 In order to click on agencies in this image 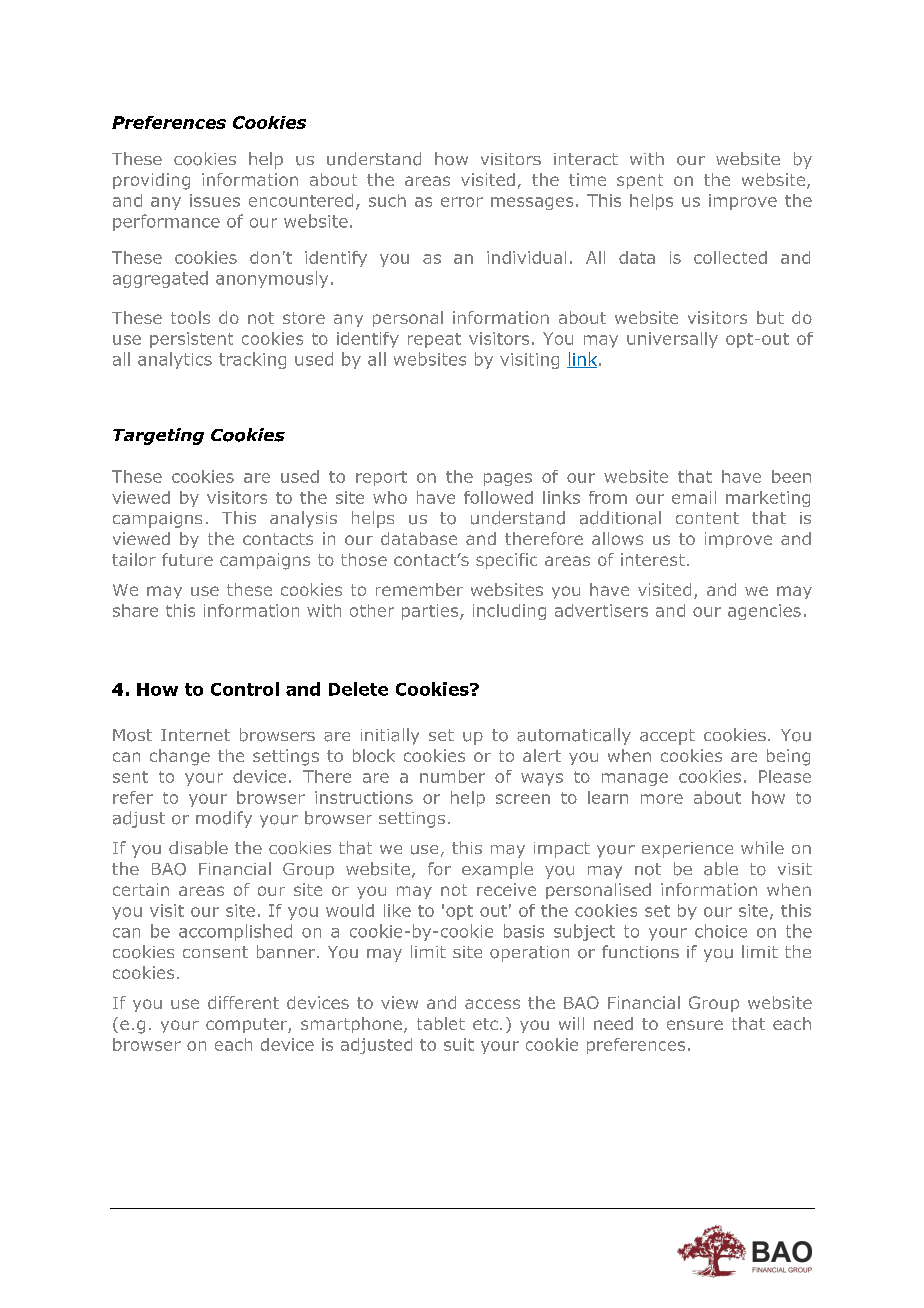, I will do `click(764, 612)`.
